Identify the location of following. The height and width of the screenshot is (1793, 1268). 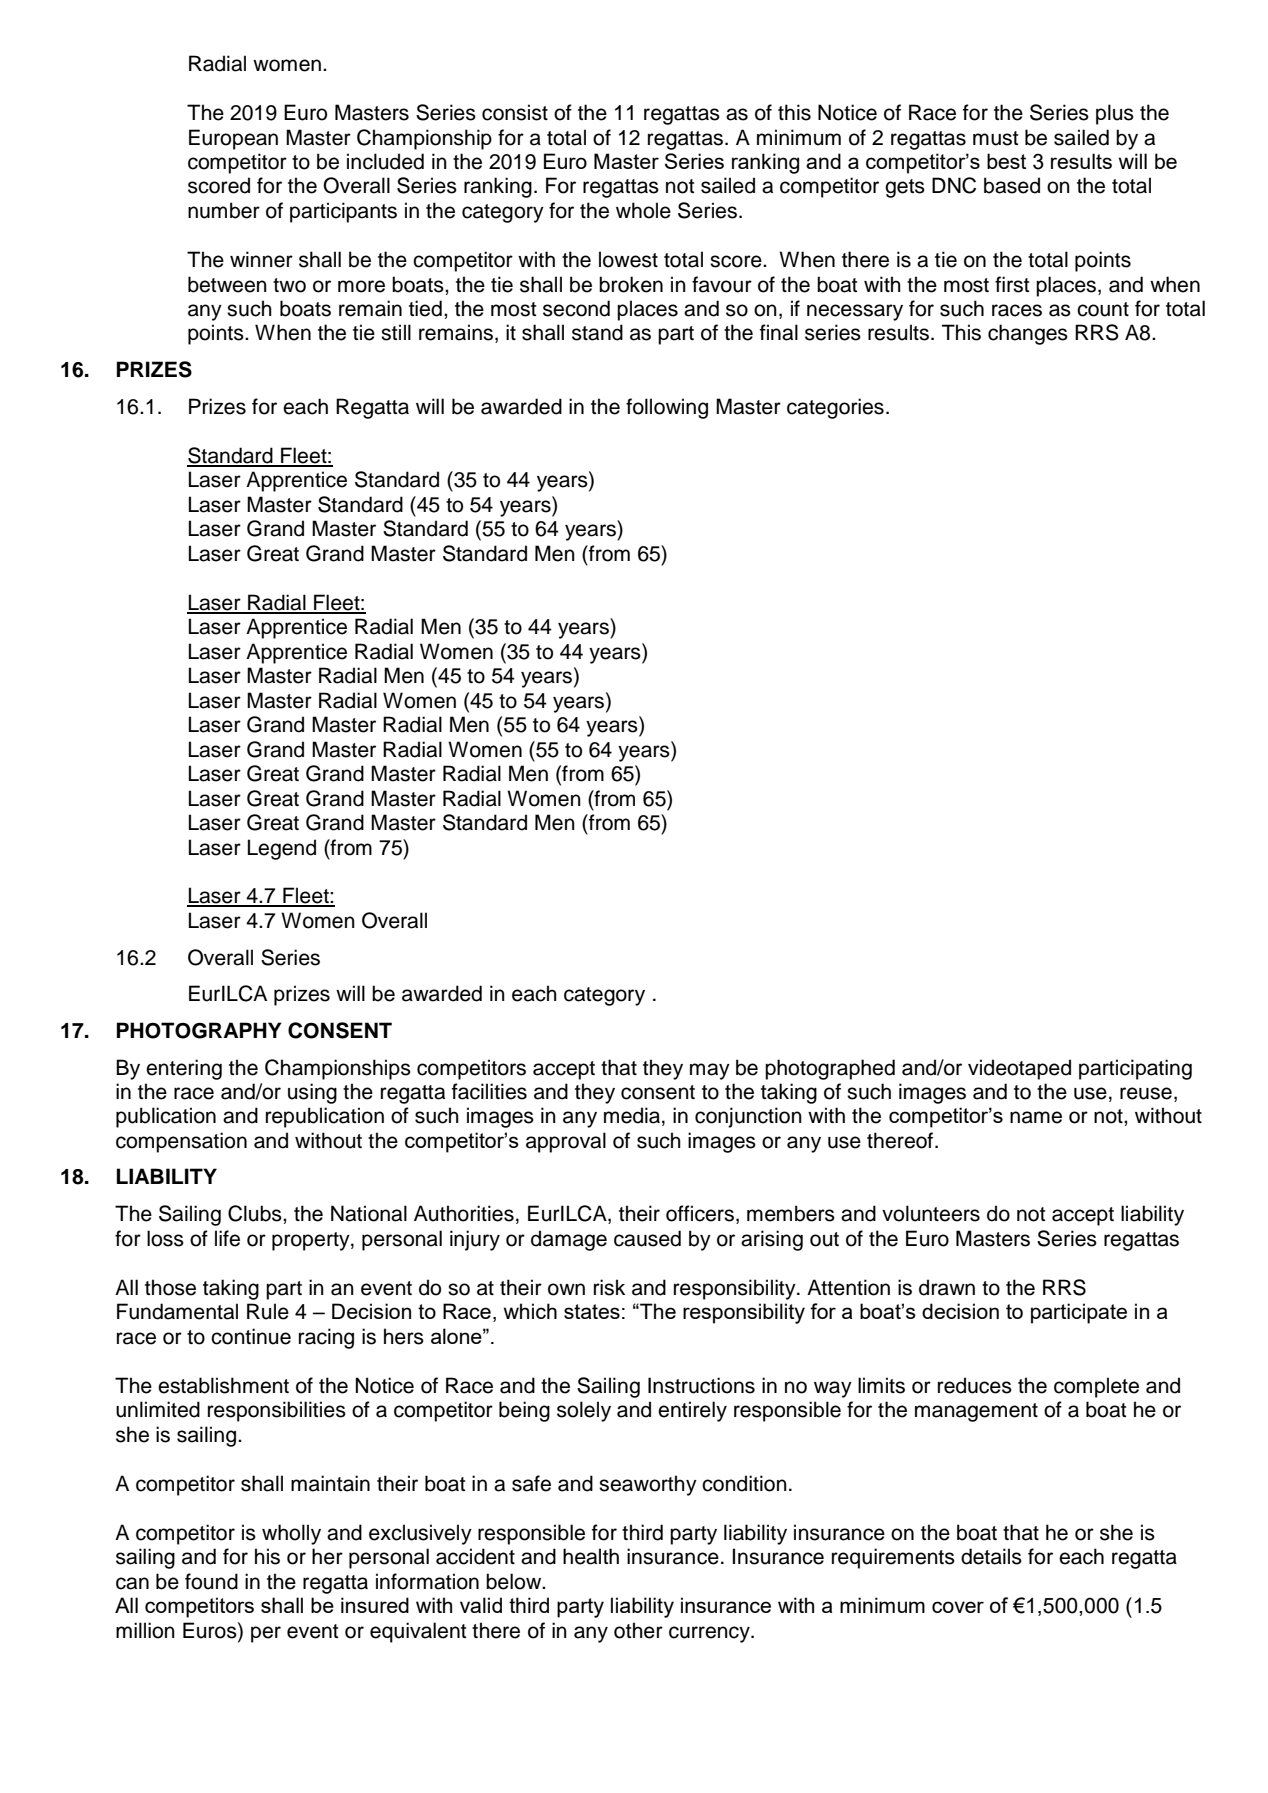
(667, 408).
